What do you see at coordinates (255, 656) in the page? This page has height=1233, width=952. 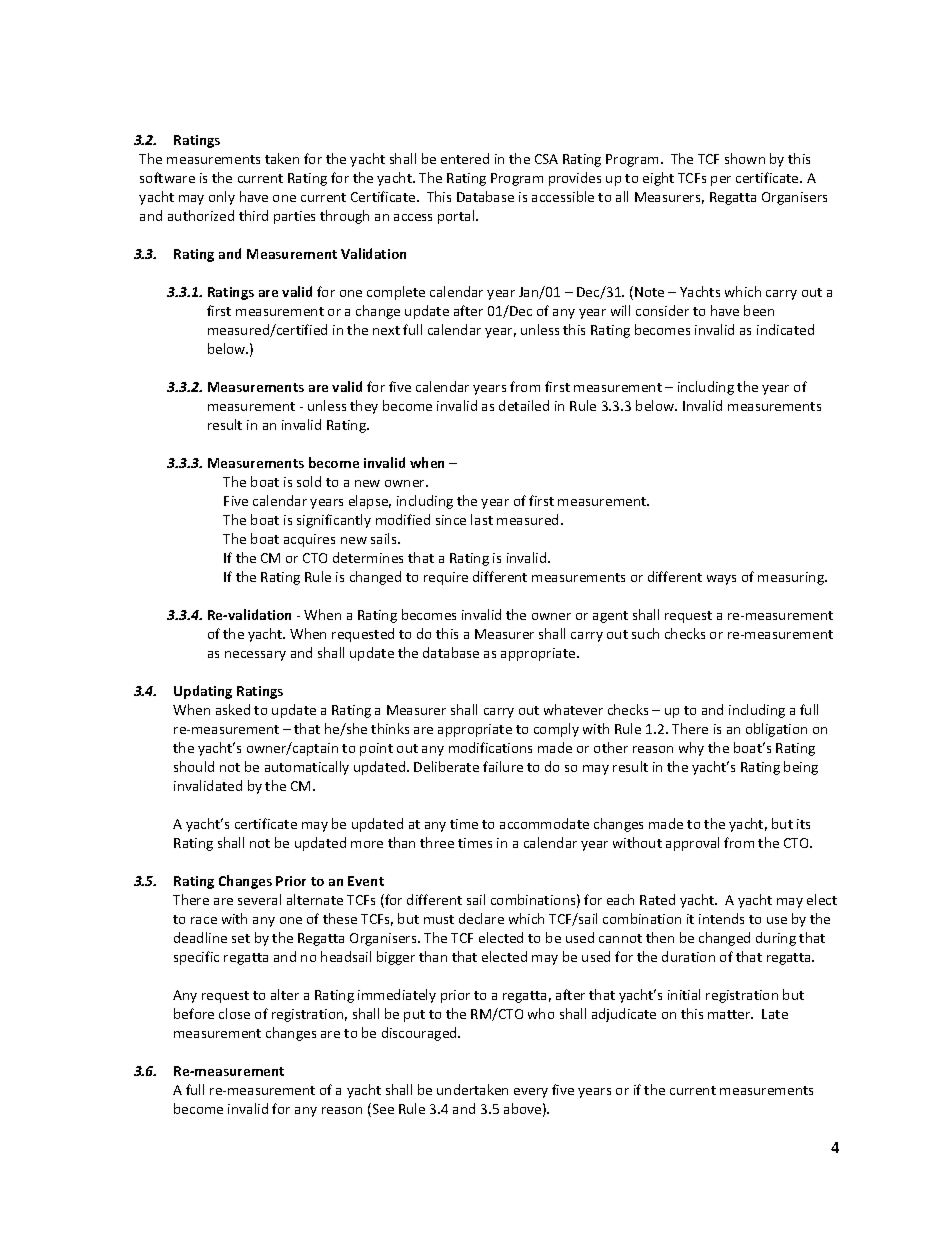 I see `necessary` at bounding box center [255, 656].
